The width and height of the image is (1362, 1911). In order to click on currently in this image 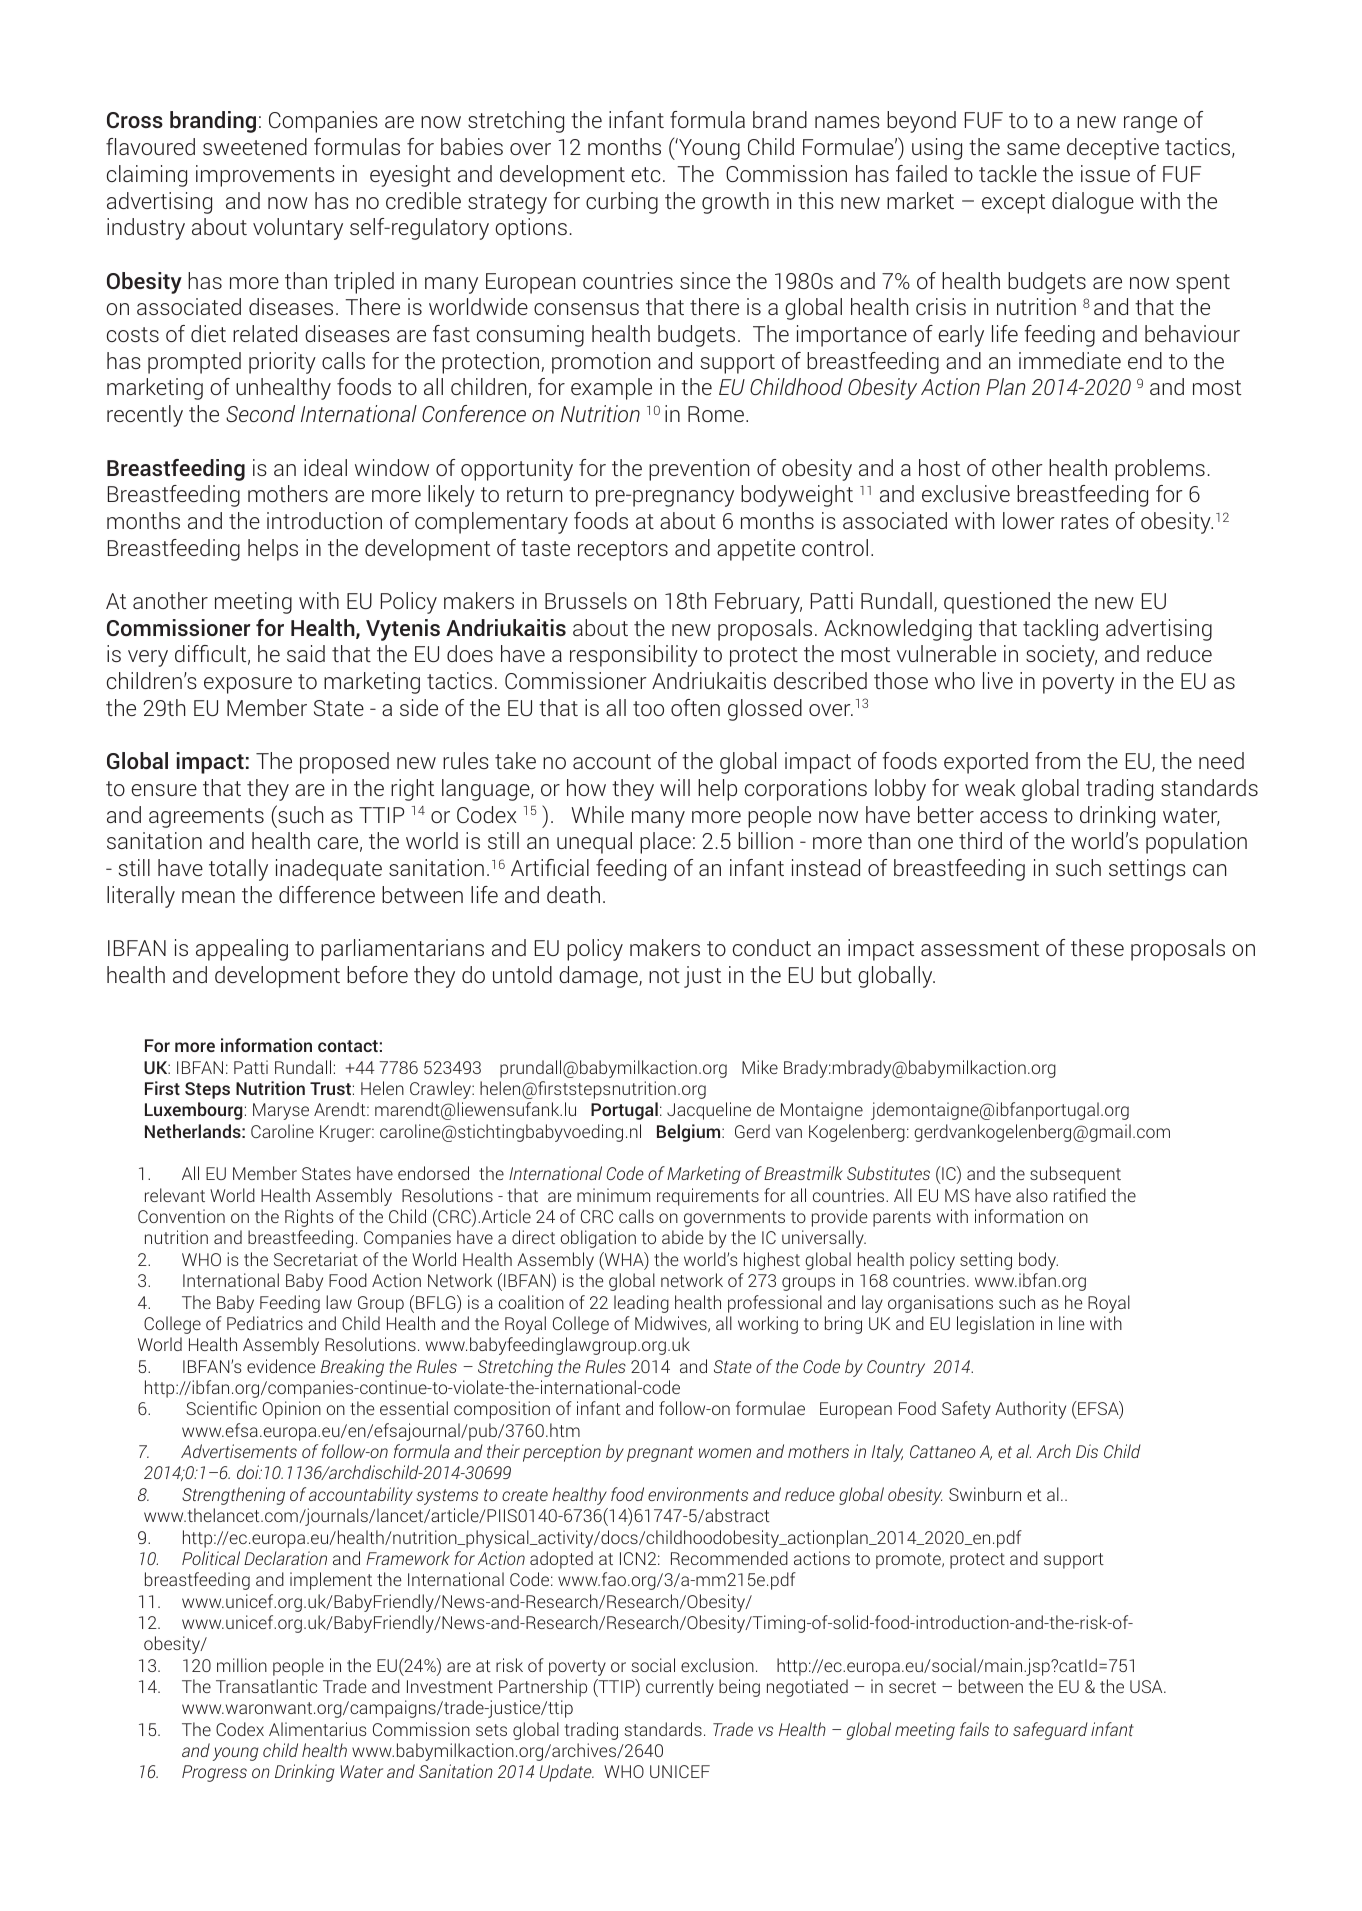, I will do `click(680, 1688)`.
